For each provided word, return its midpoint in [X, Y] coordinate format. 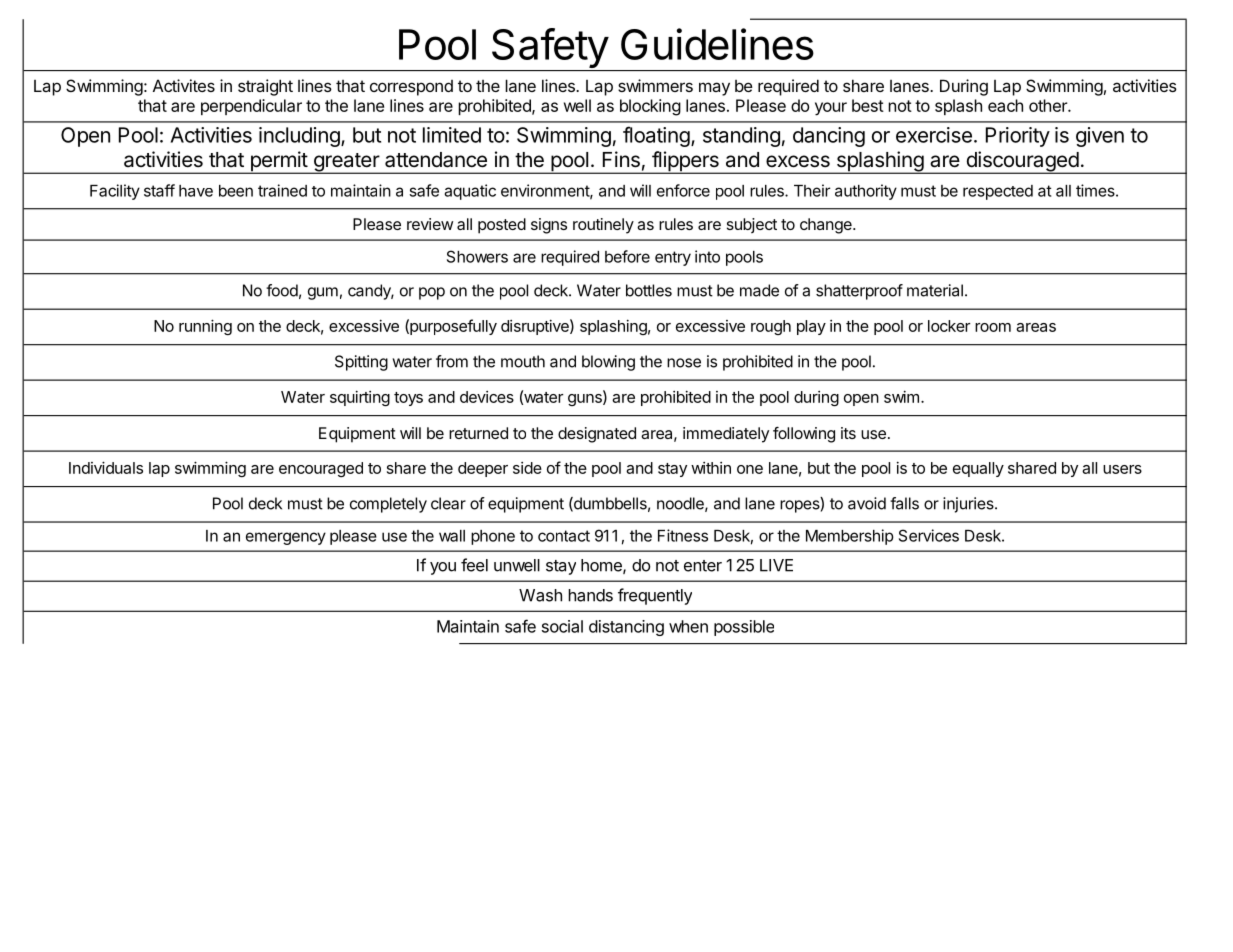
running [205, 327]
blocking [650, 107]
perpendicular [251, 107]
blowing [608, 363]
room [993, 327]
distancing [626, 628]
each [1005, 105]
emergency [286, 538]
